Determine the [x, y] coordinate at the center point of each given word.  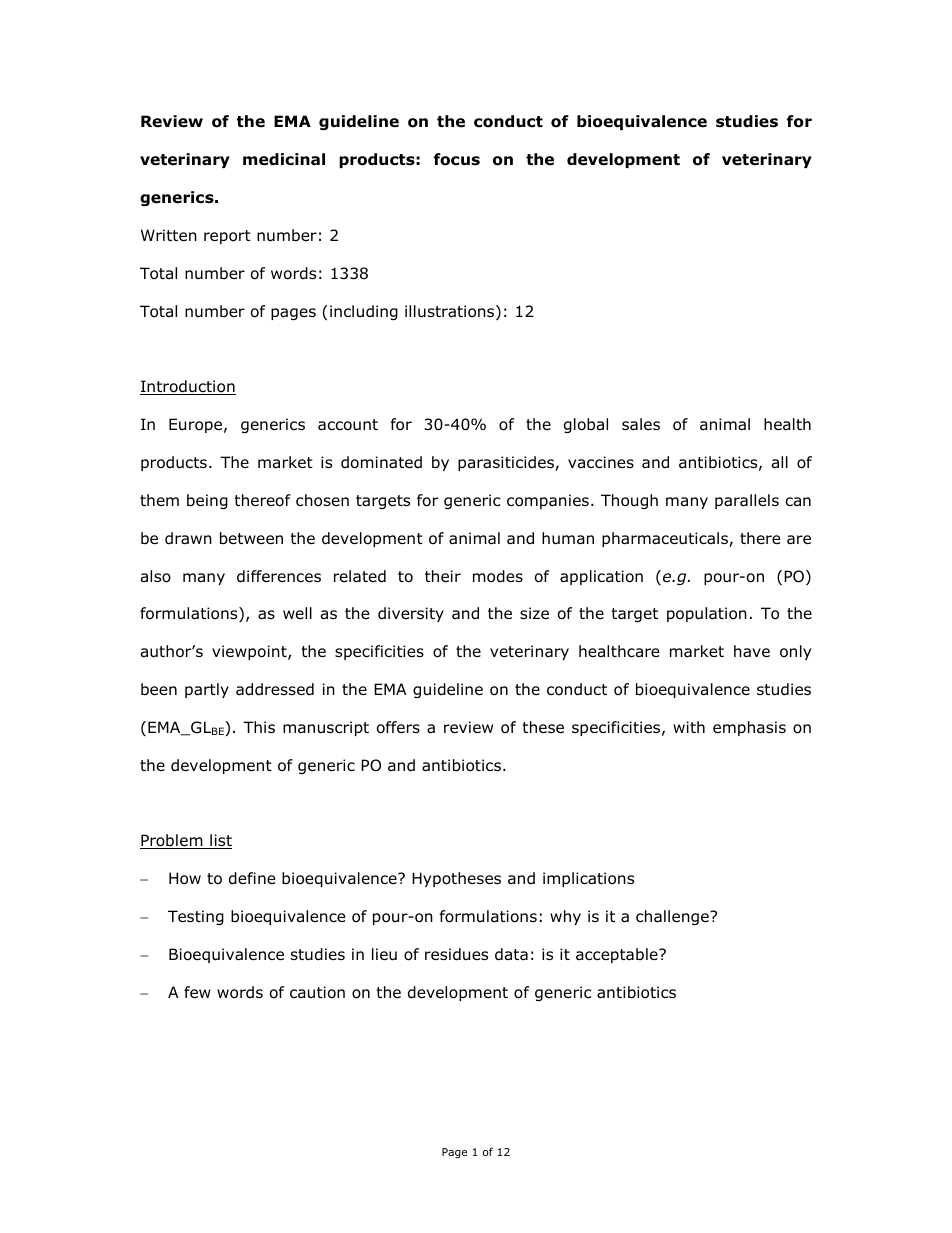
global [586, 425]
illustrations [451, 312]
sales [641, 424]
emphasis [749, 728]
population [707, 614]
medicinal [284, 159]
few [197, 992]
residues [456, 954]
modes [498, 576]
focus [457, 159]
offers [398, 727]
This [259, 727]
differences [279, 576]
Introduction [188, 387]
